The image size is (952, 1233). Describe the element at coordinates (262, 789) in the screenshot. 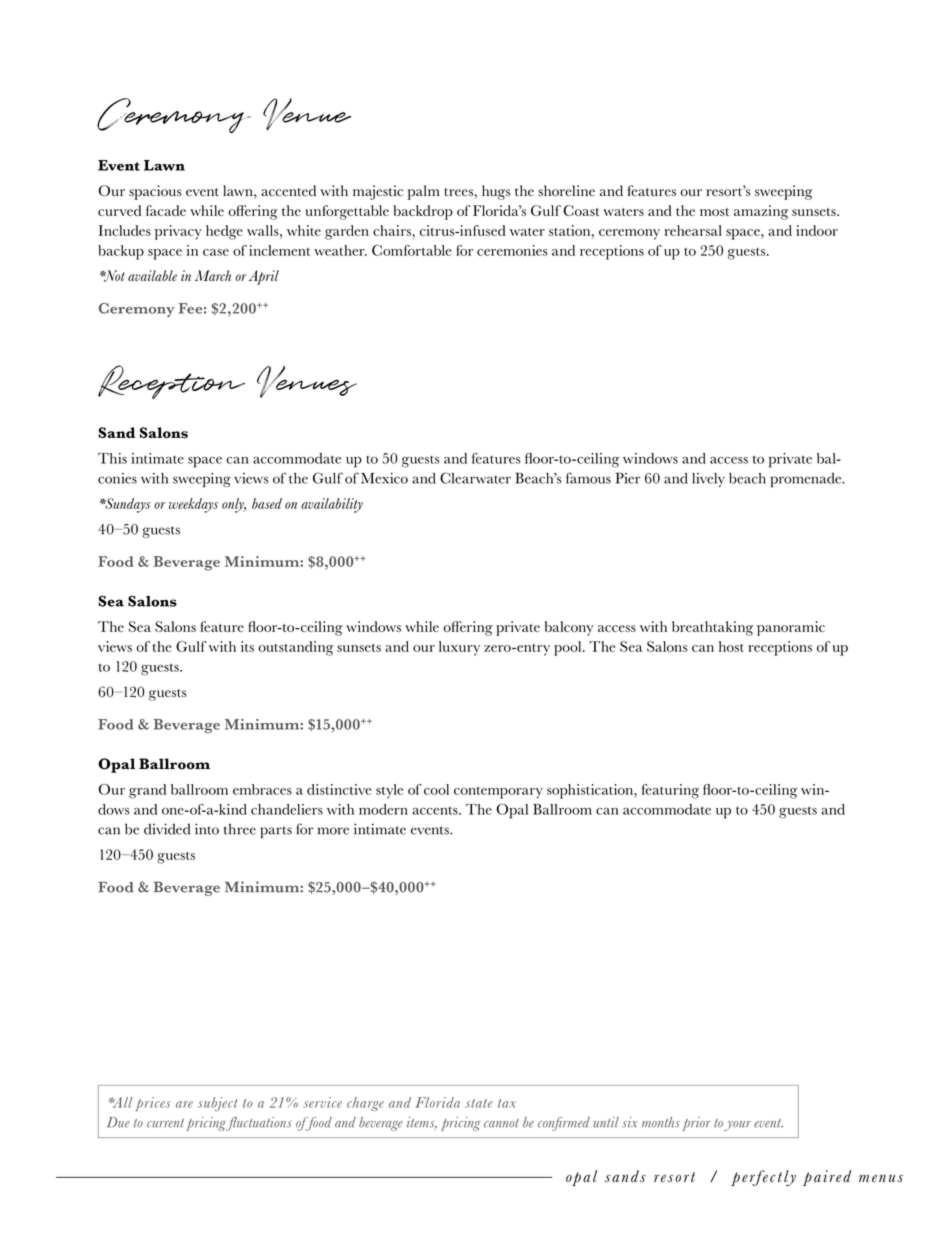

I see `embraces` at that location.
